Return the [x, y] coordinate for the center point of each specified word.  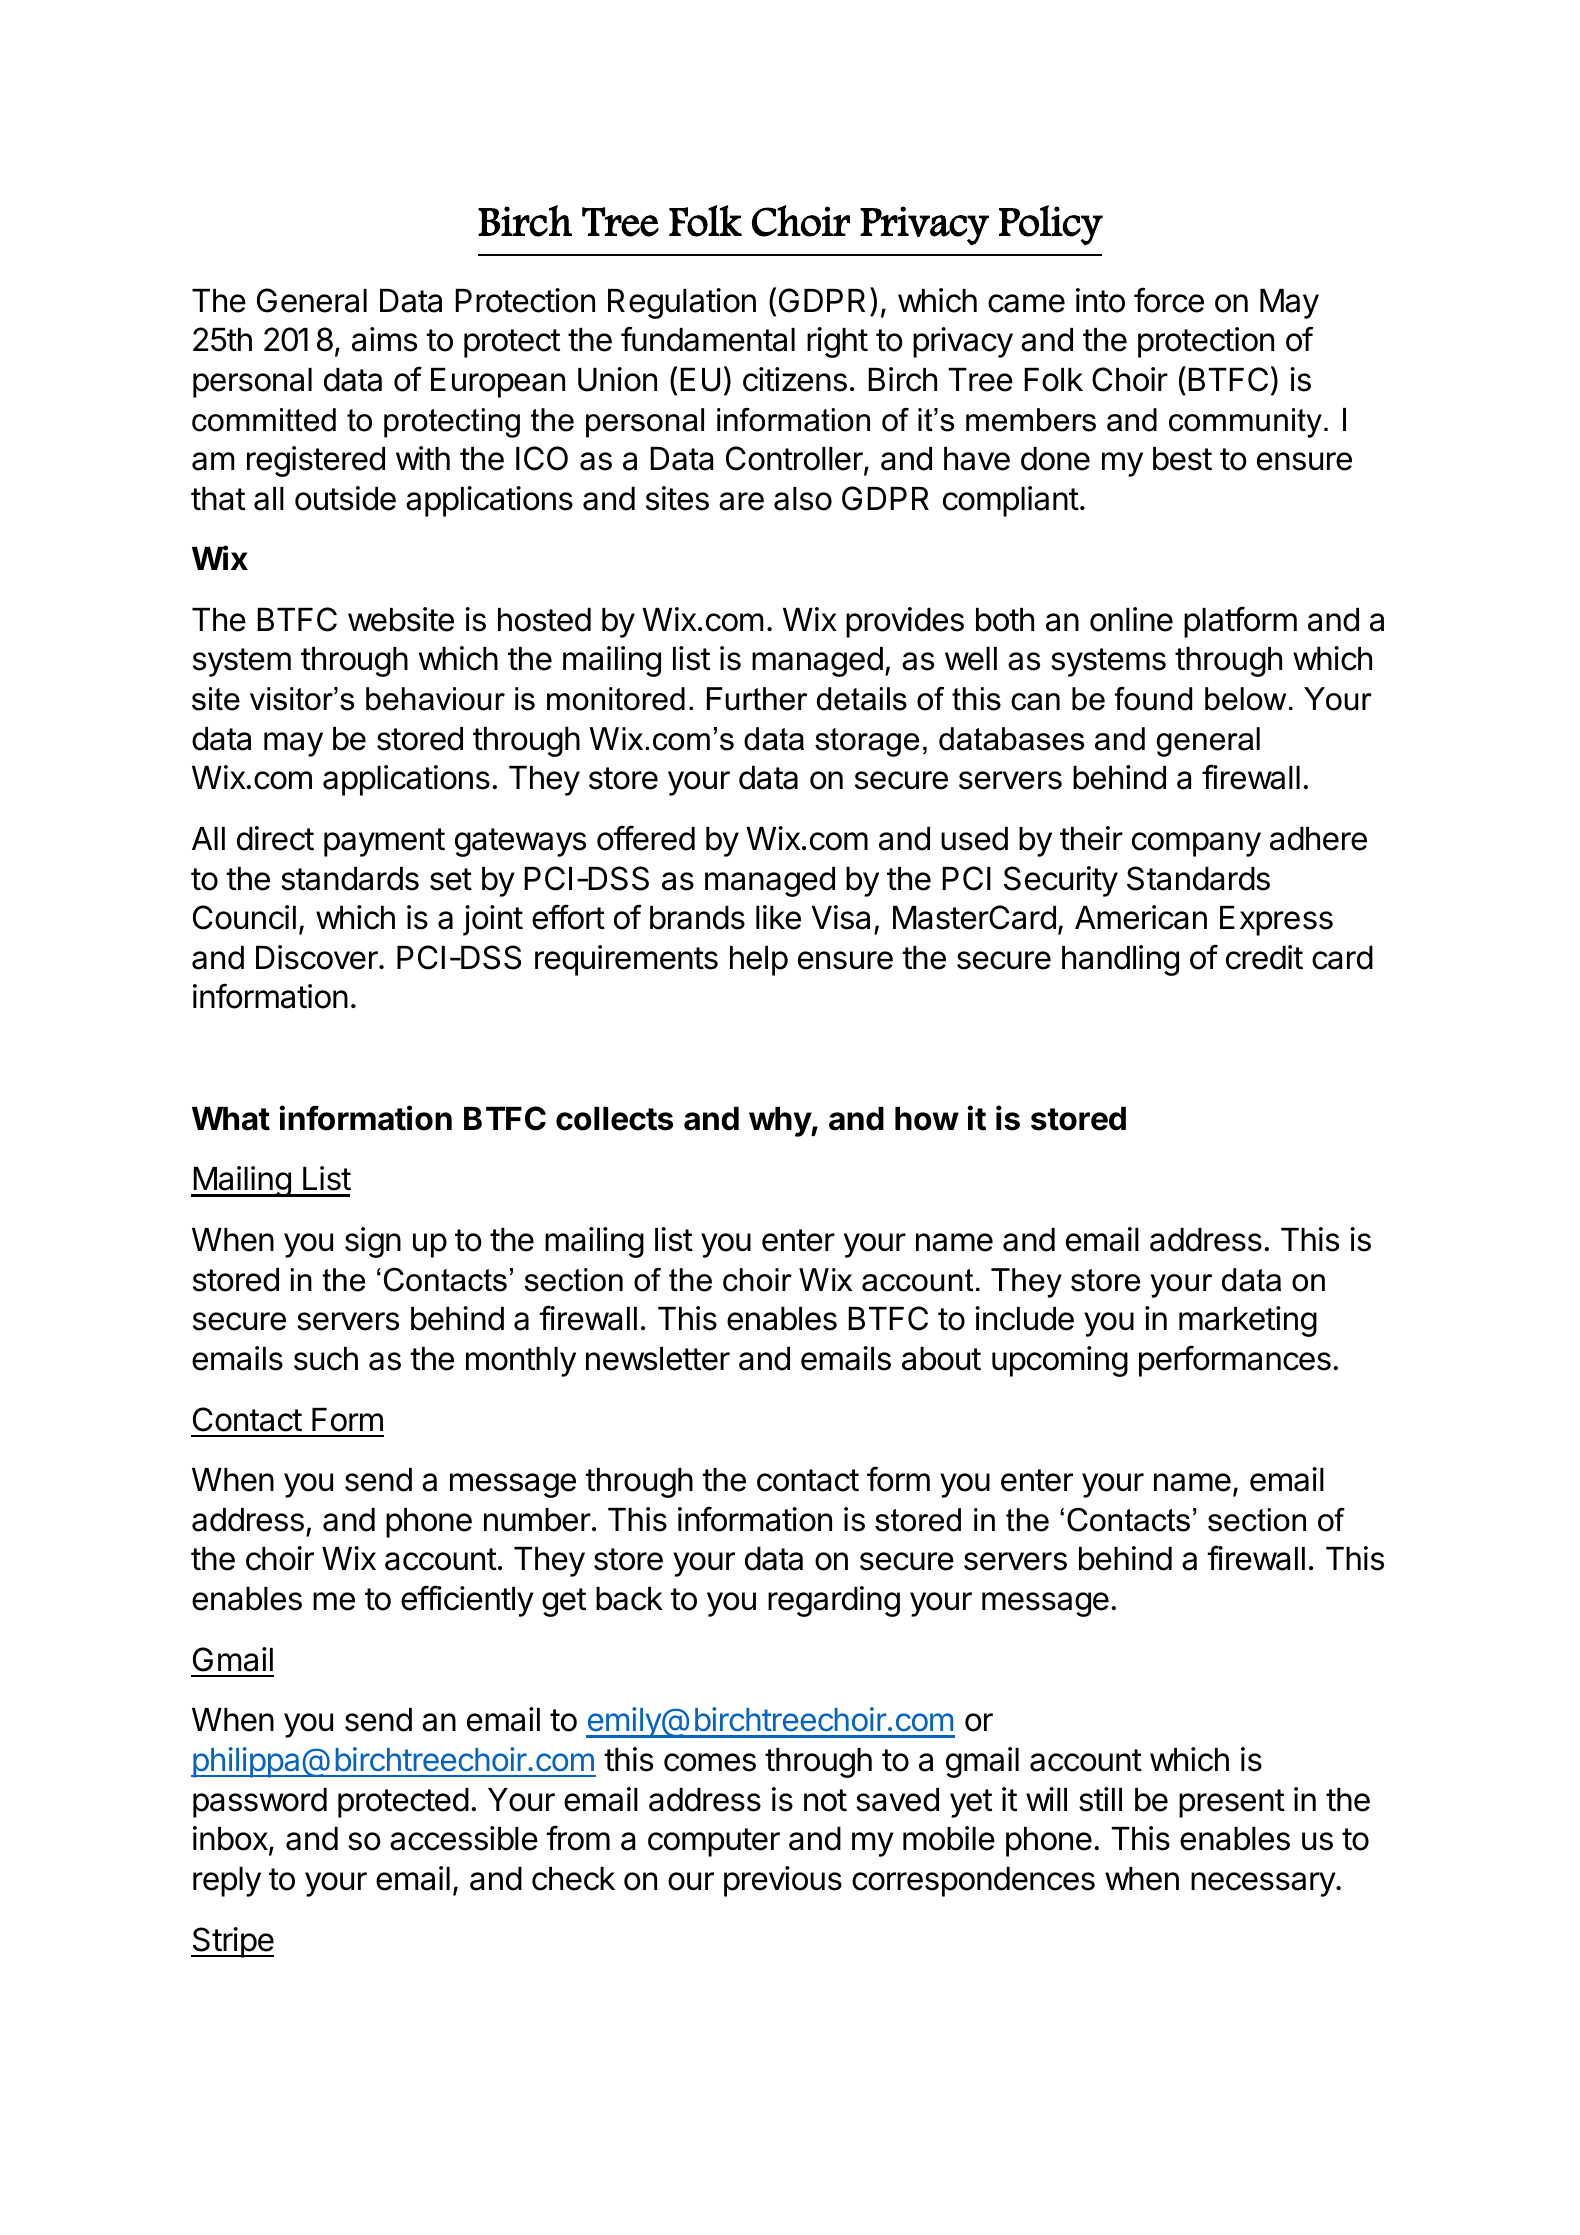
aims [384, 339]
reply [227, 1882]
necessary [1264, 1884]
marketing [1248, 1321]
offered [646, 838]
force [1169, 300]
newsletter [658, 1359]
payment [384, 842]
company [1196, 844]
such [326, 1359]
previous [783, 1881]
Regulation [682, 303]
